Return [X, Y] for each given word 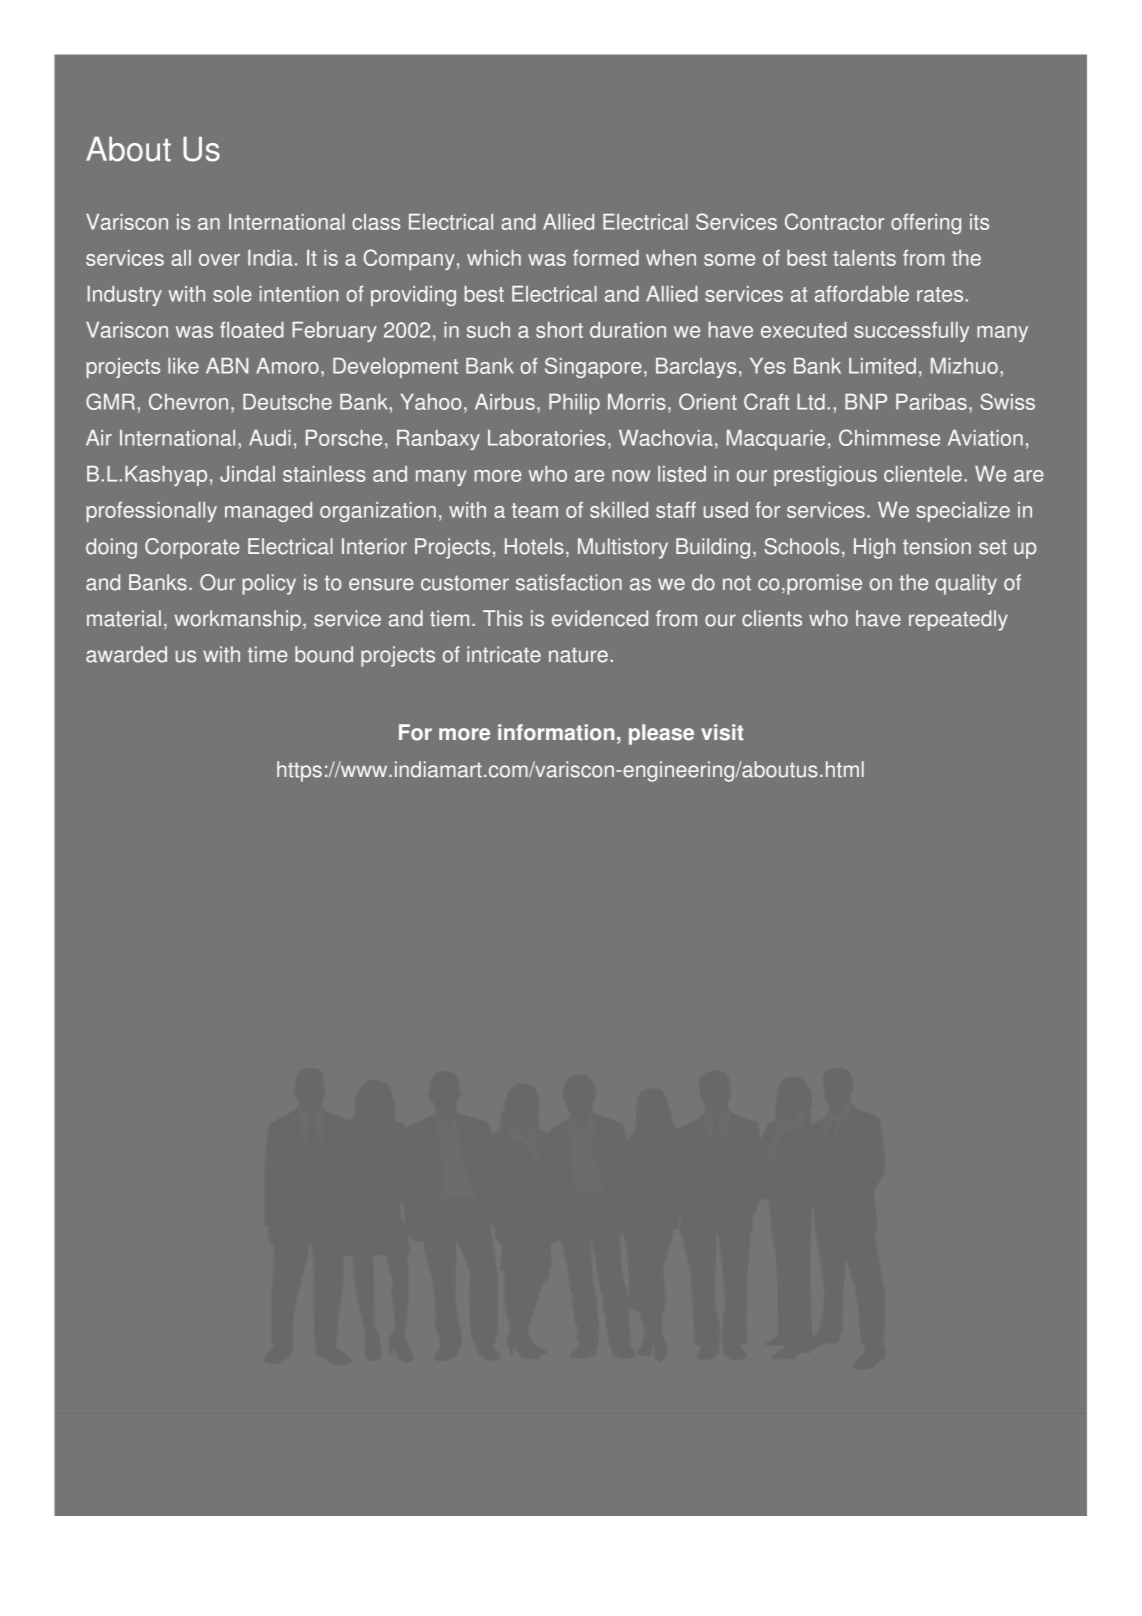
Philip [574, 404]
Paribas [931, 402]
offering [926, 224]
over [219, 260]
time [268, 654]
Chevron [188, 401]
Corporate [192, 548]
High [874, 548]
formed [606, 258]
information [556, 732]
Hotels [534, 546]
